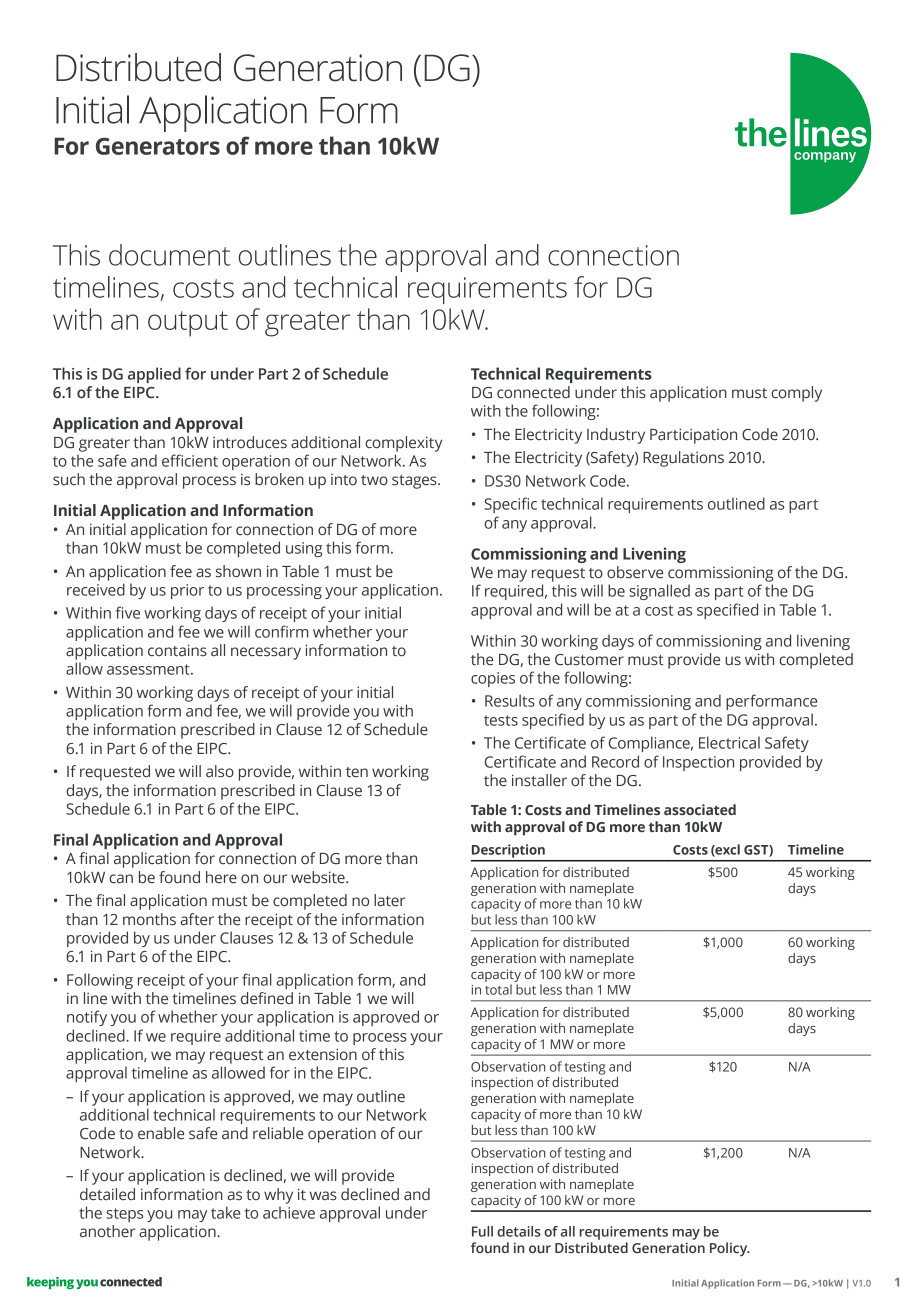 This page has width=924, height=1308. What do you see at coordinates (158, 146) in the page?
I see `Generators` at bounding box center [158, 146].
